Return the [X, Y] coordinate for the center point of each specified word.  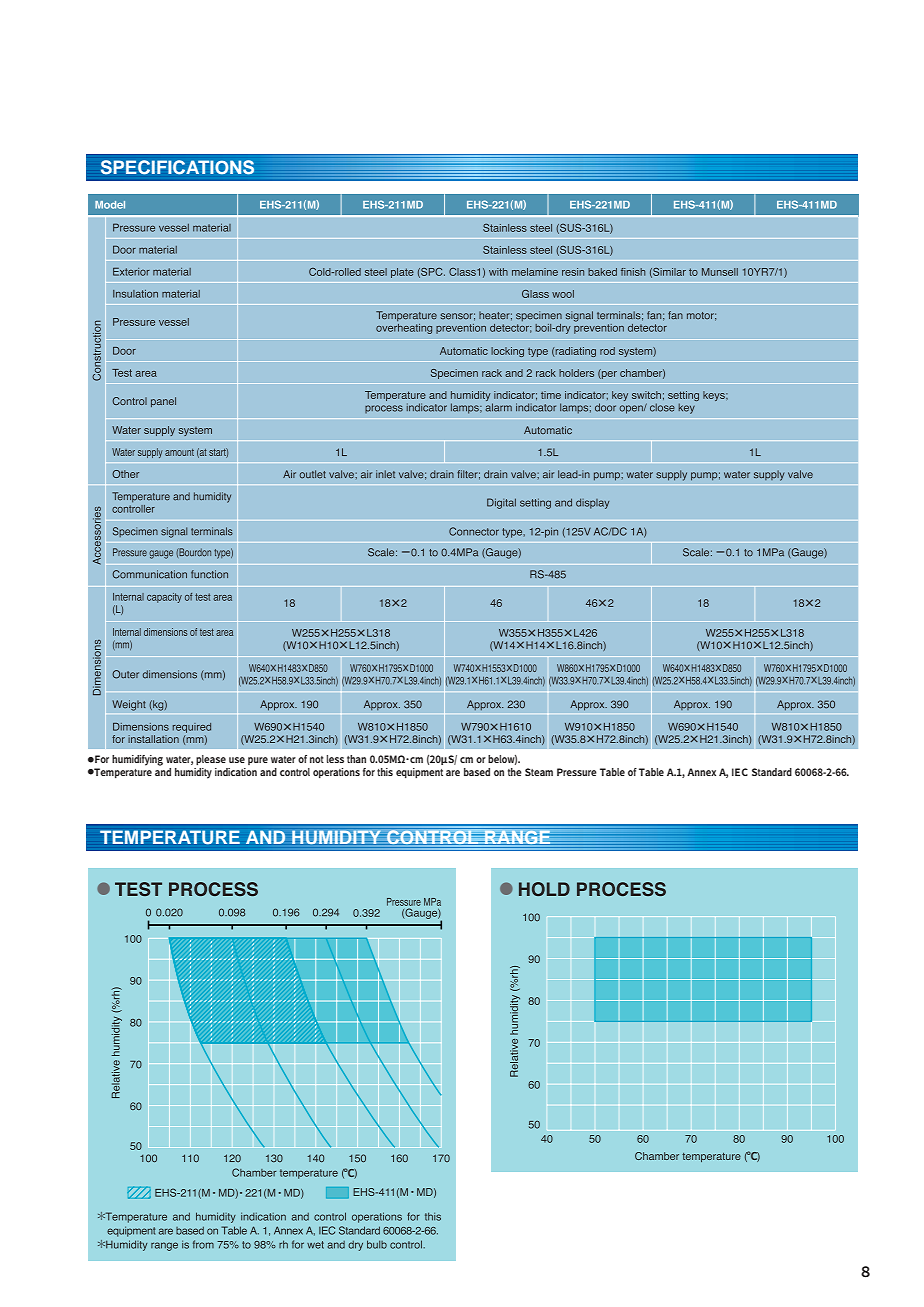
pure [258, 761]
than [356, 759]
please [211, 760]
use [237, 760]
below [502, 760]
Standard [772, 772]
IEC [740, 772]
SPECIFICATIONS [177, 167]
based [477, 772]
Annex [701, 772]
